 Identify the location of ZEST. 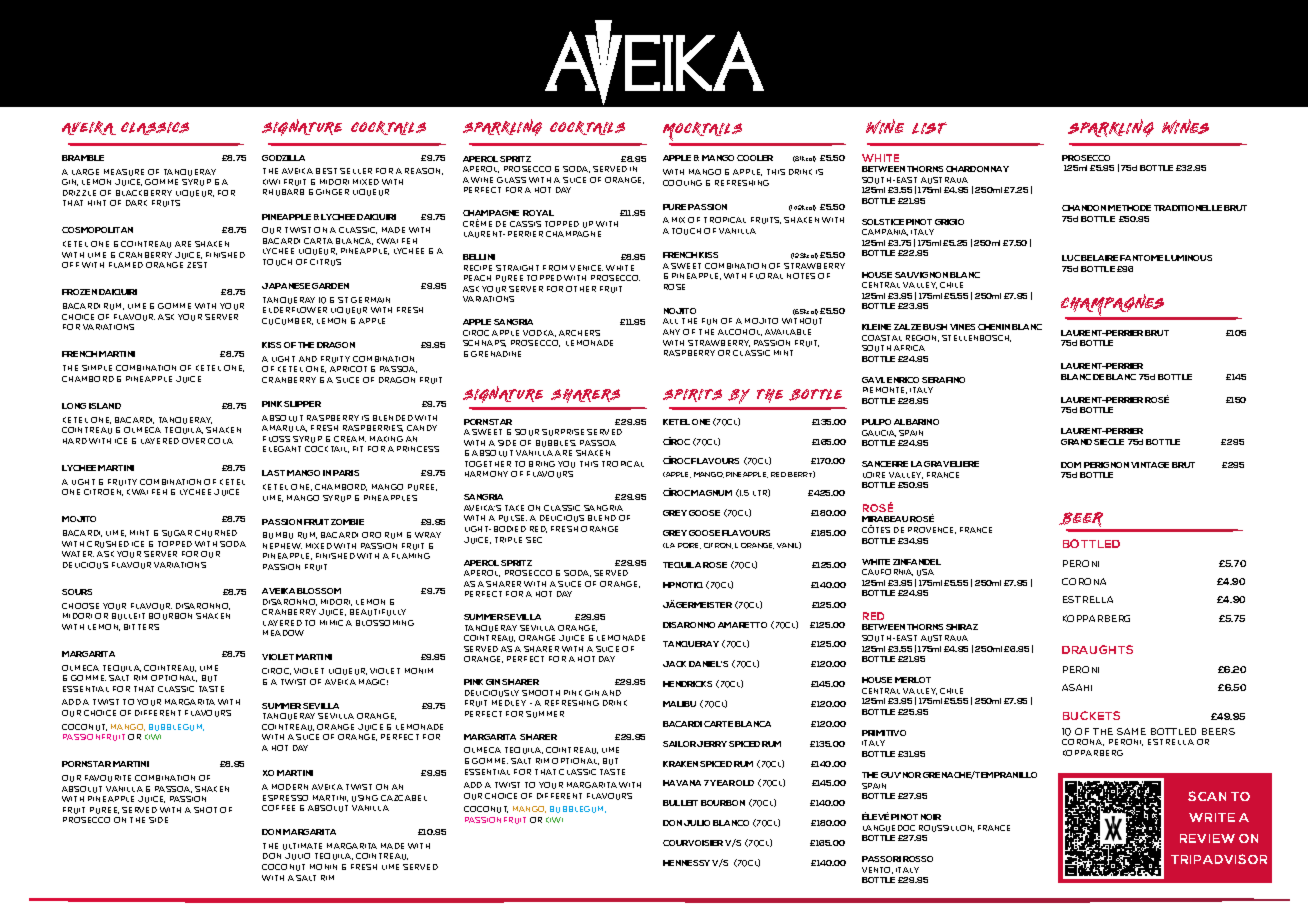
(197, 265).
